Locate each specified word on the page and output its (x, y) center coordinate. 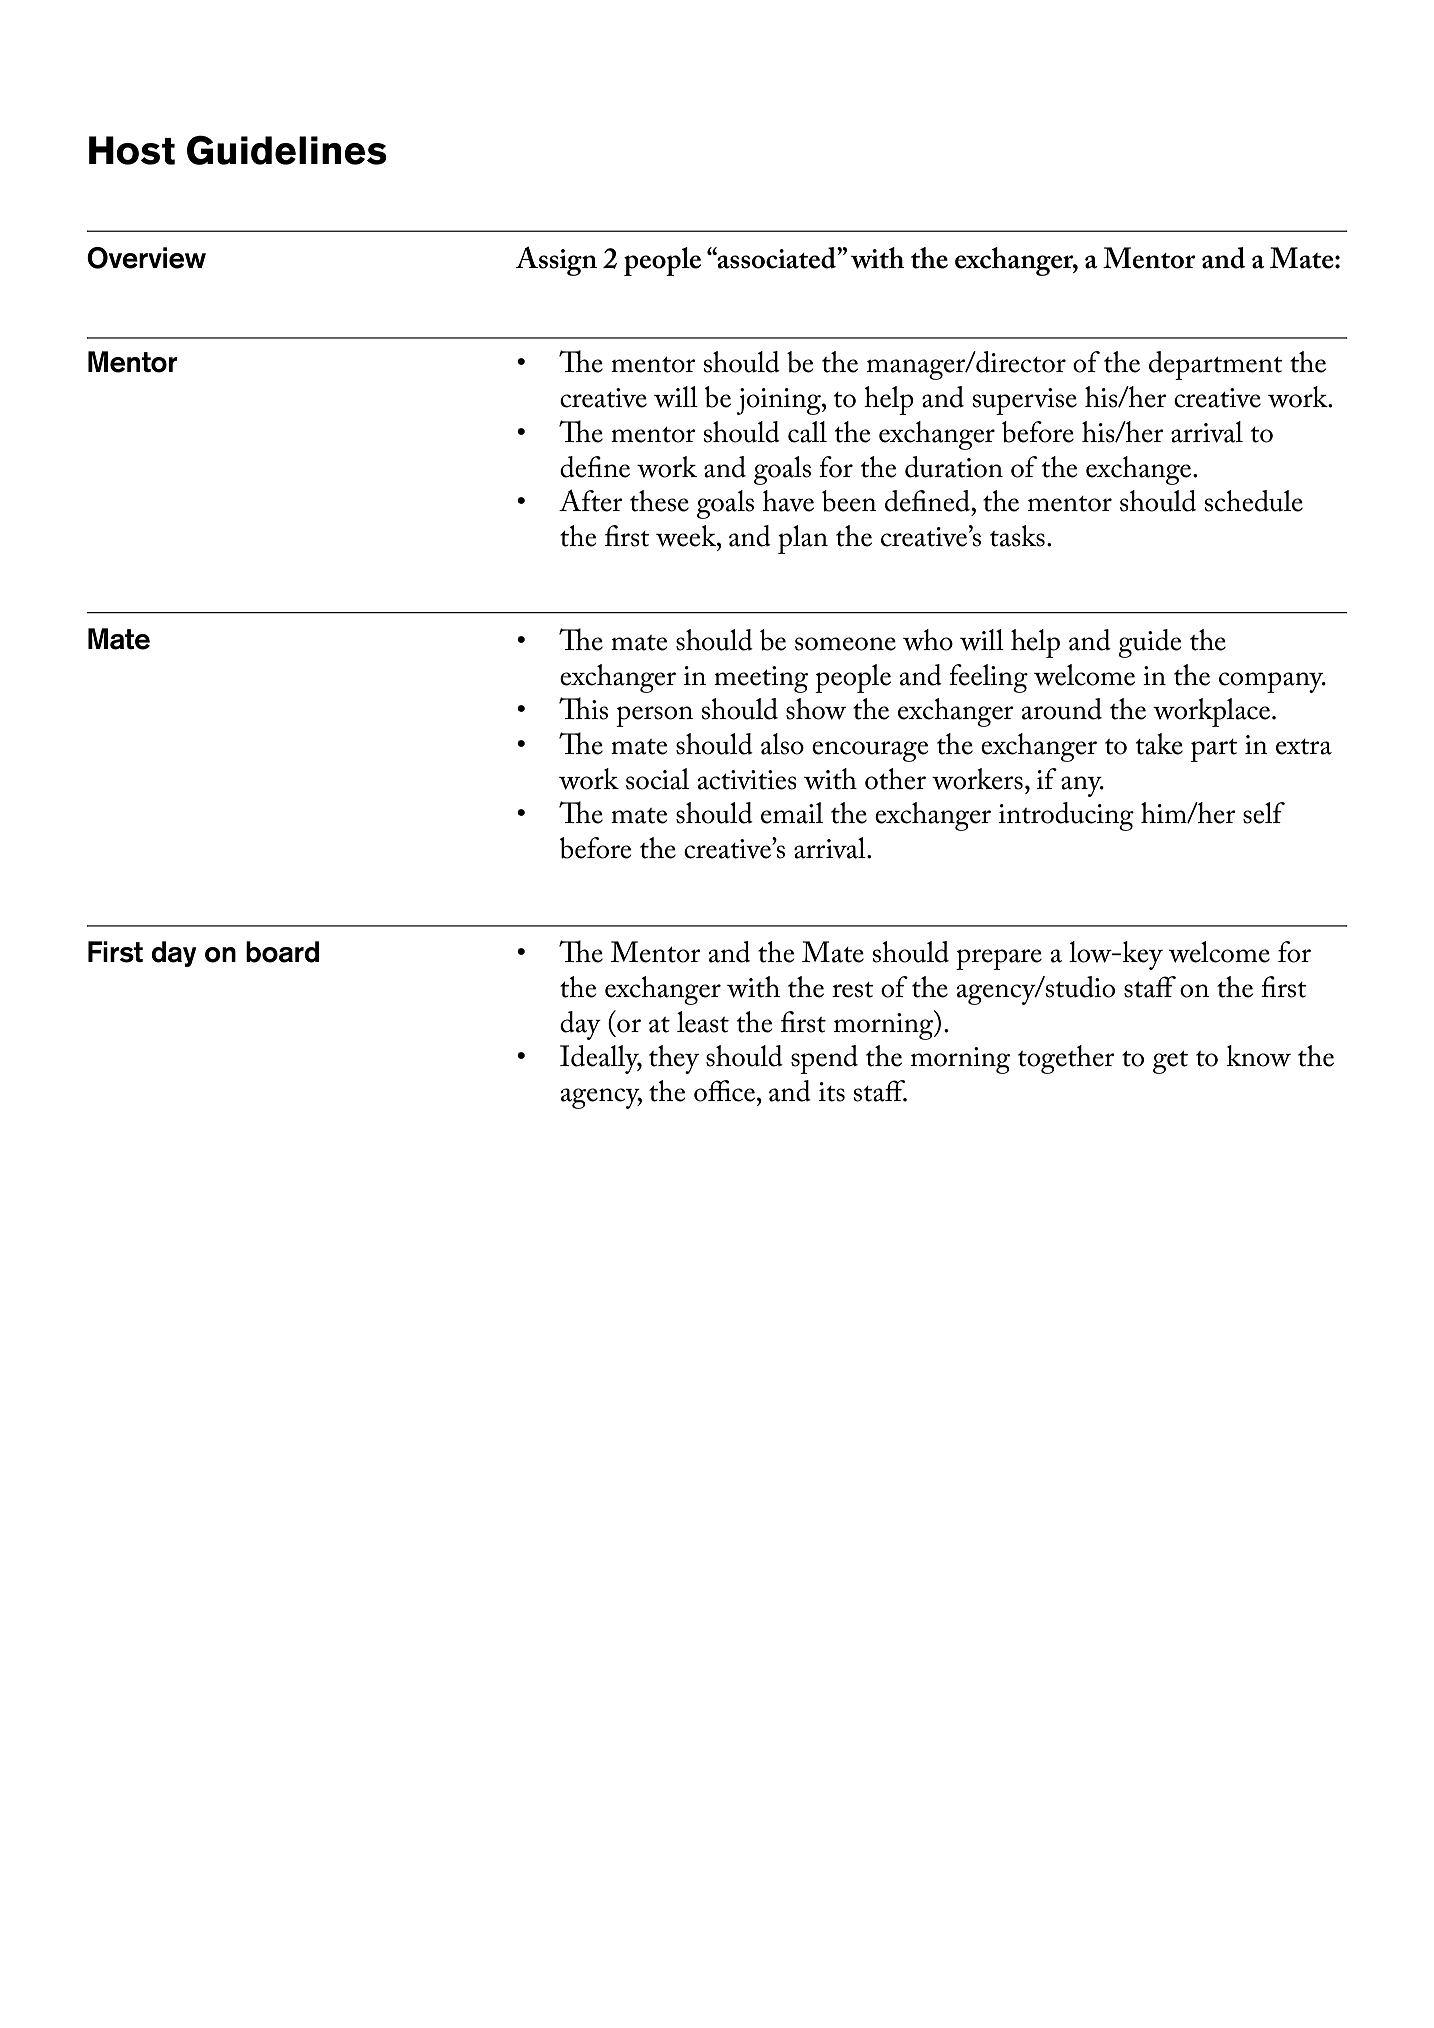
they (674, 1059)
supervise (1025, 401)
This (583, 708)
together (1066, 1059)
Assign (556, 261)
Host (132, 150)
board (282, 952)
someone (845, 644)
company (1272, 682)
